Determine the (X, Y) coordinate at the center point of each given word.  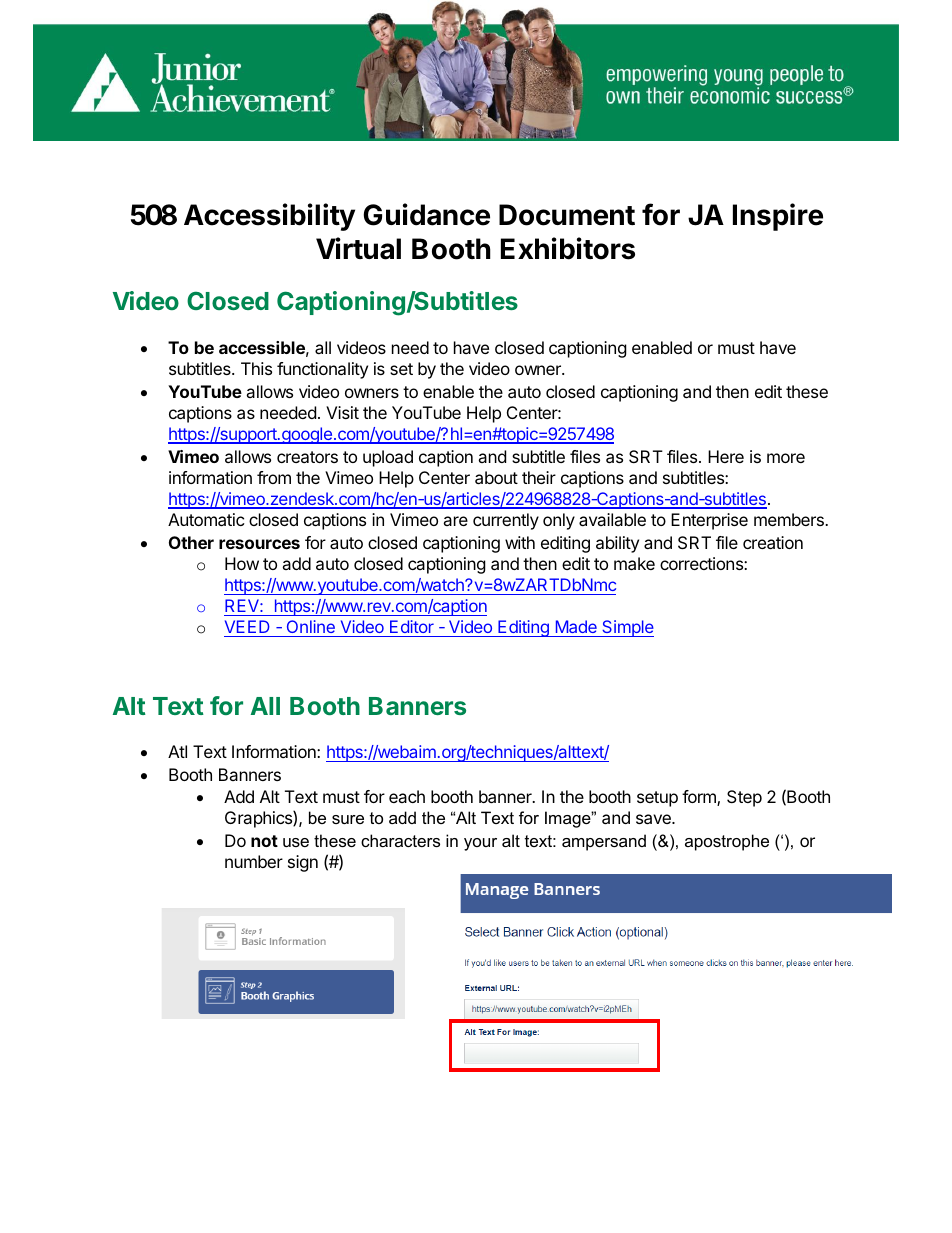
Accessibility (269, 217)
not (264, 841)
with (520, 542)
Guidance (426, 214)
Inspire (778, 217)
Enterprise (709, 521)
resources (259, 544)
